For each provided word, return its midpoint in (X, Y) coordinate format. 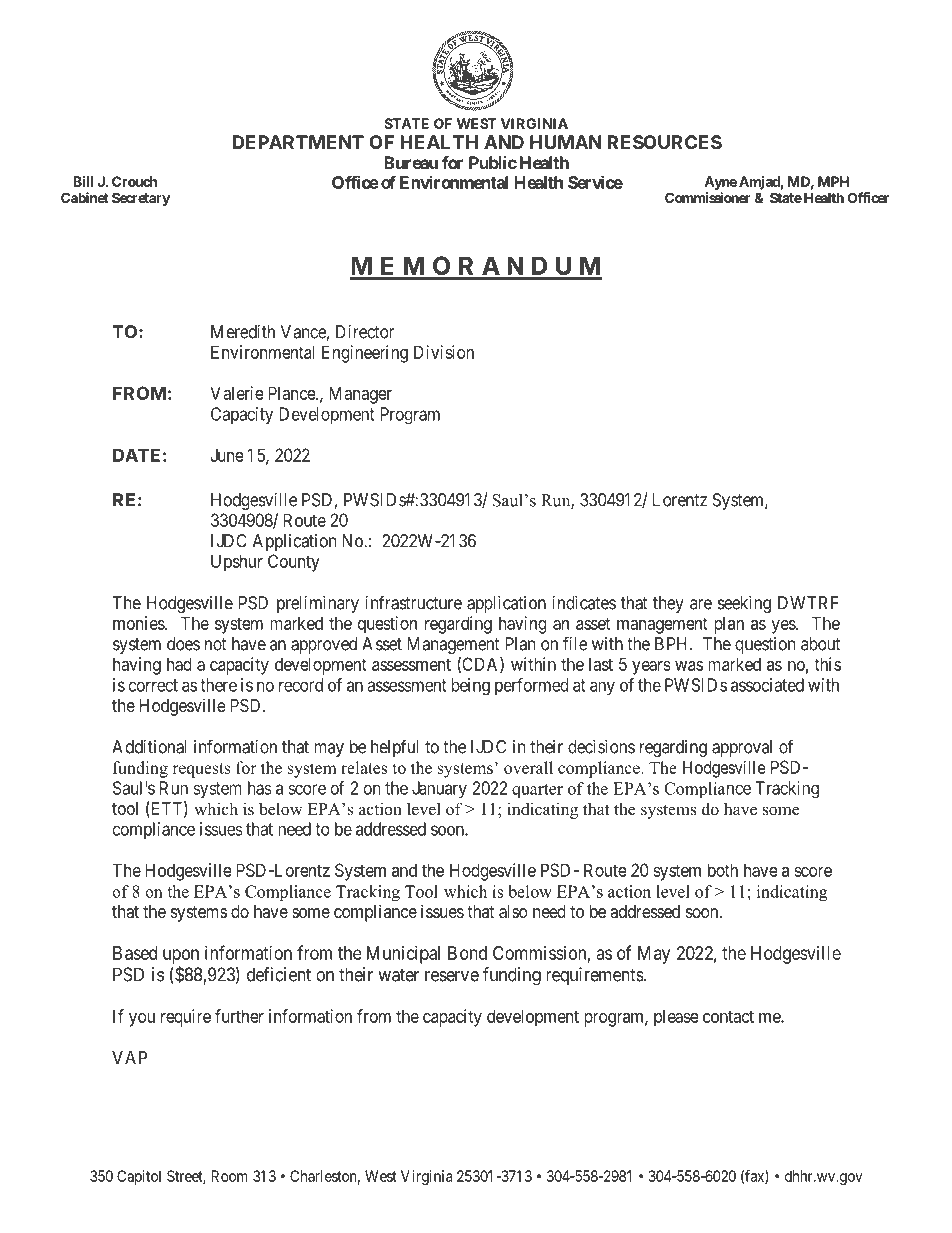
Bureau (411, 162)
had (179, 664)
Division (444, 352)
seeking (744, 604)
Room (229, 1176)
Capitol (139, 1177)
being (470, 687)
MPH (833, 181)
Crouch (134, 181)
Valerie (237, 393)
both (723, 870)
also (513, 912)
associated (767, 685)
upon (181, 957)
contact (728, 1016)
